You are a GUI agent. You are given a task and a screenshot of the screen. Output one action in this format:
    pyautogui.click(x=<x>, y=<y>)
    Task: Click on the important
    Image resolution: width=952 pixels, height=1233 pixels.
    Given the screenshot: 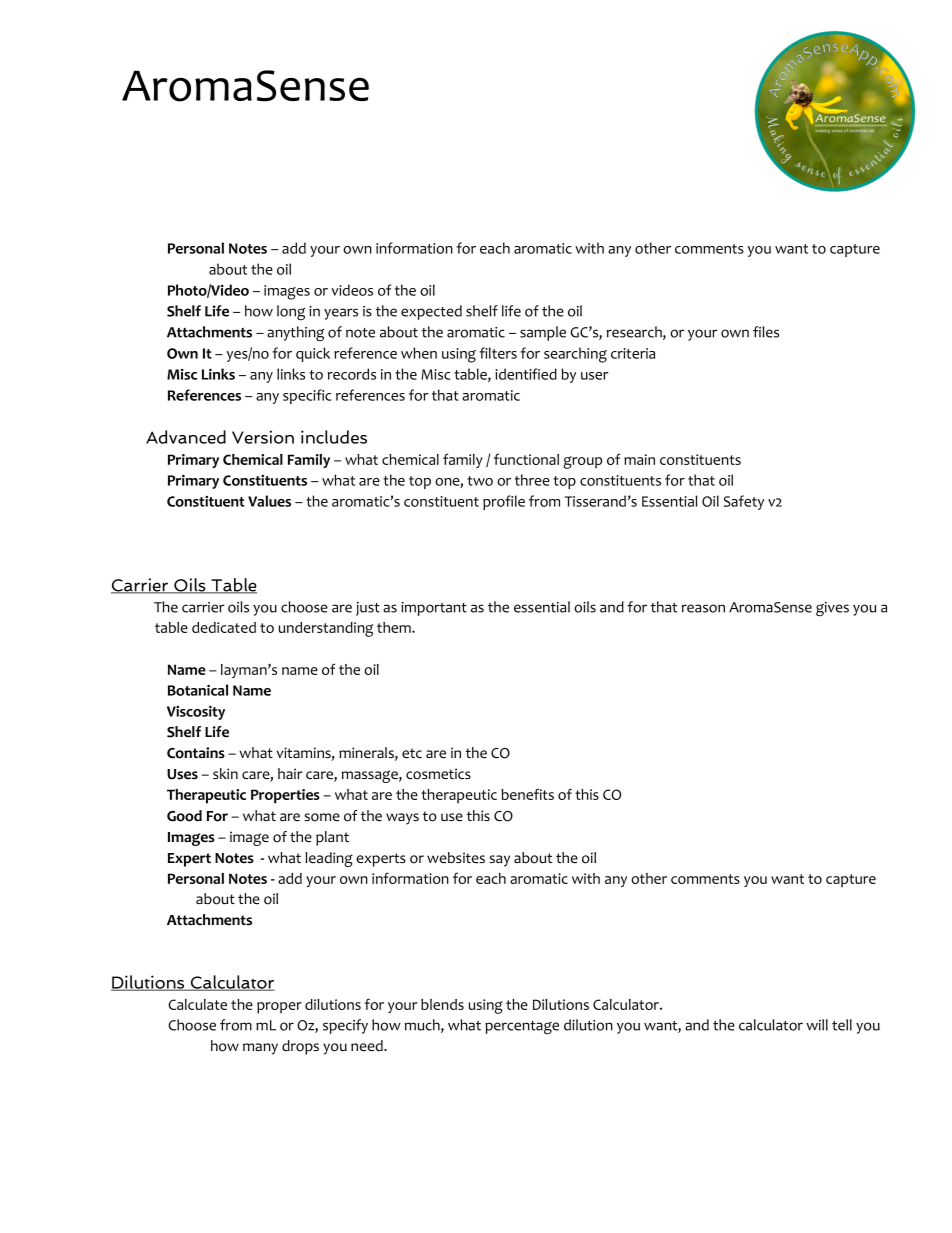 What is the action you would take?
    pyautogui.click(x=434, y=609)
